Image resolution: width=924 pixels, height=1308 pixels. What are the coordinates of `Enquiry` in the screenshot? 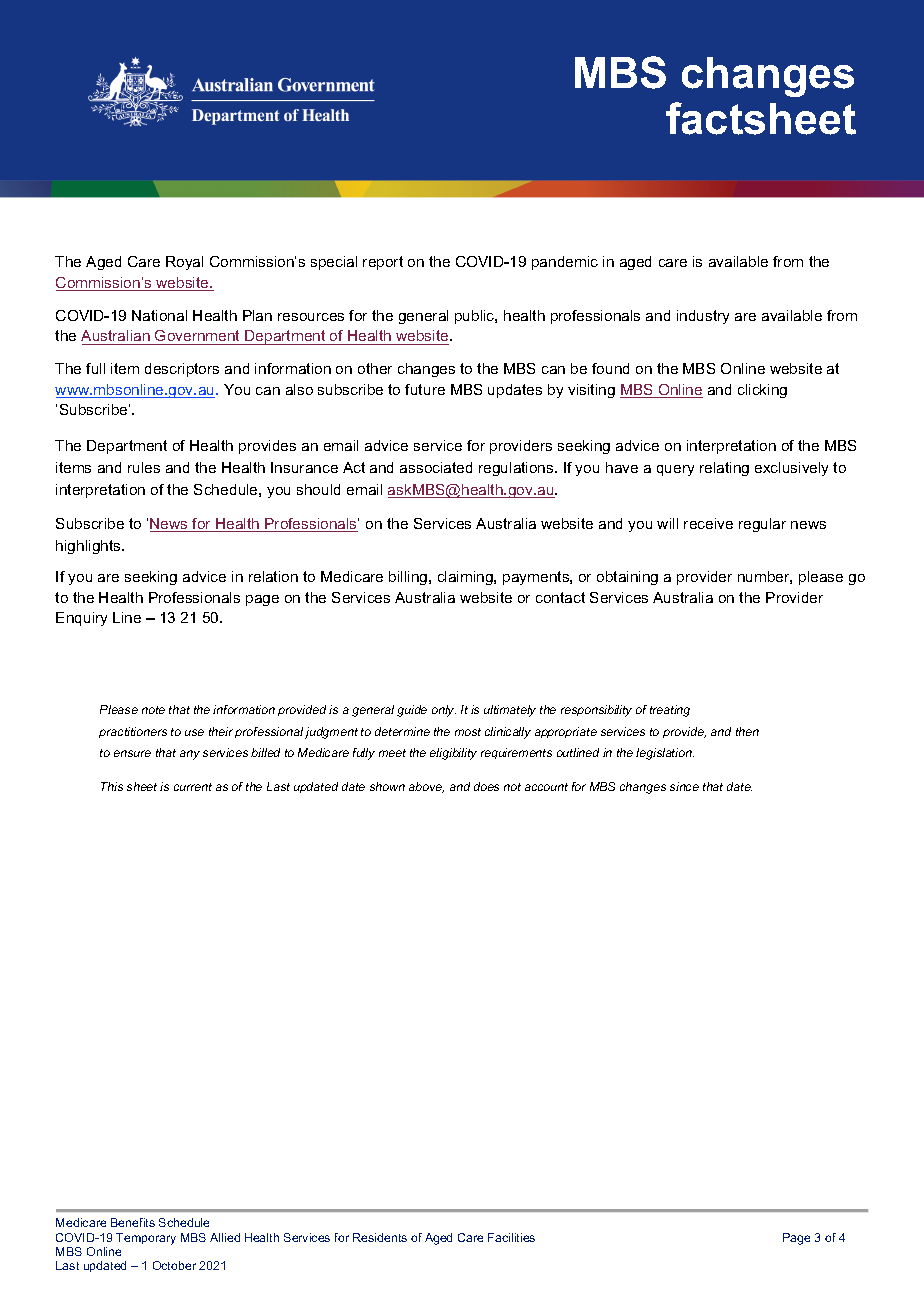 It's located at (81, 619).
